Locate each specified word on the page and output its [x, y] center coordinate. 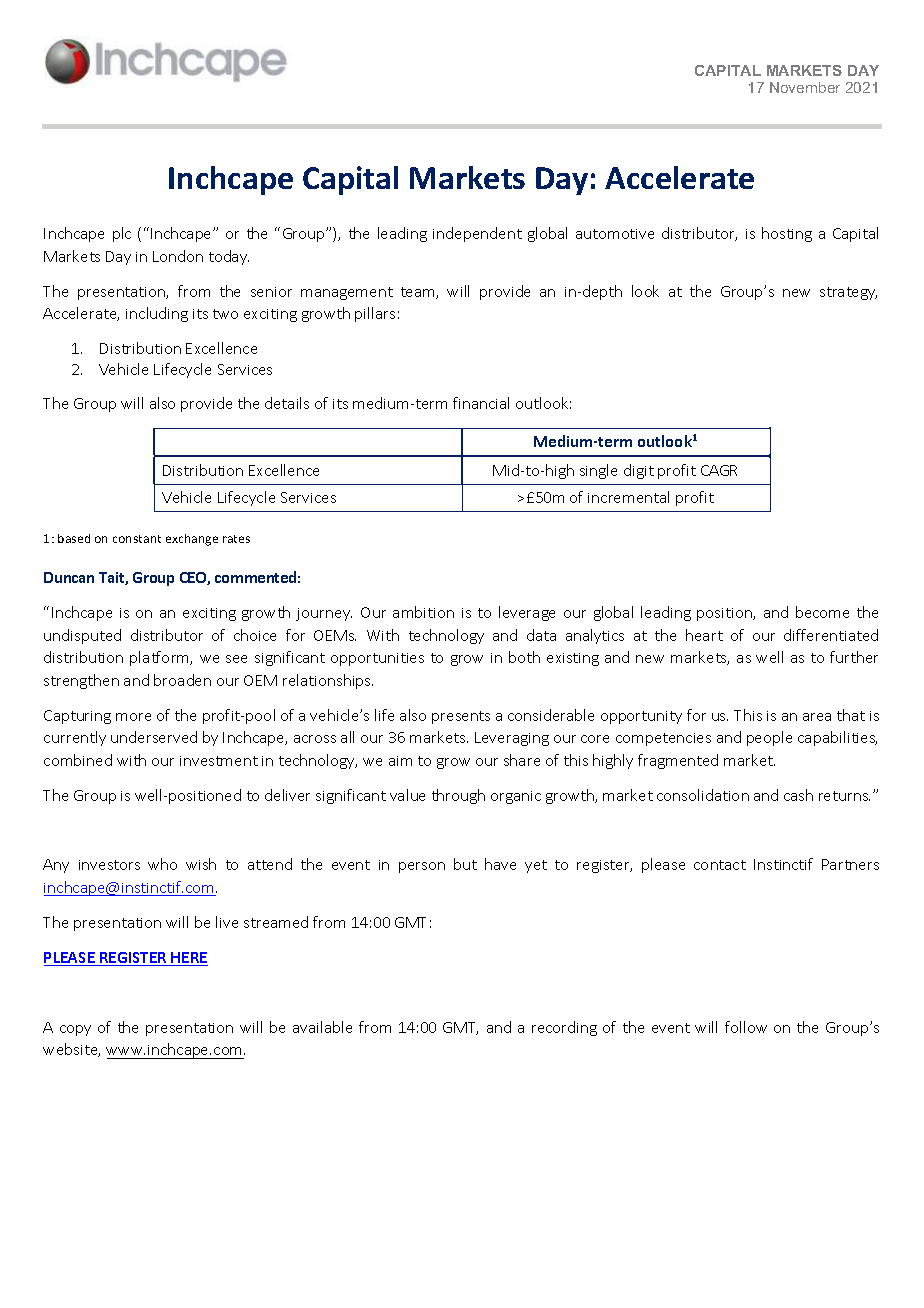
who [162, 864]
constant [137, 539]
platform [161, 658]
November [805, 87]
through [458, 796]
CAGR [719, 470]
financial [481, 403]
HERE [189, 959]
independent [477, 234]
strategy [848, 293]
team [419, 293]
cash [798, 795]
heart [704, 635]
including [157, 314]
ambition [423, 612]
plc [122, 234]
